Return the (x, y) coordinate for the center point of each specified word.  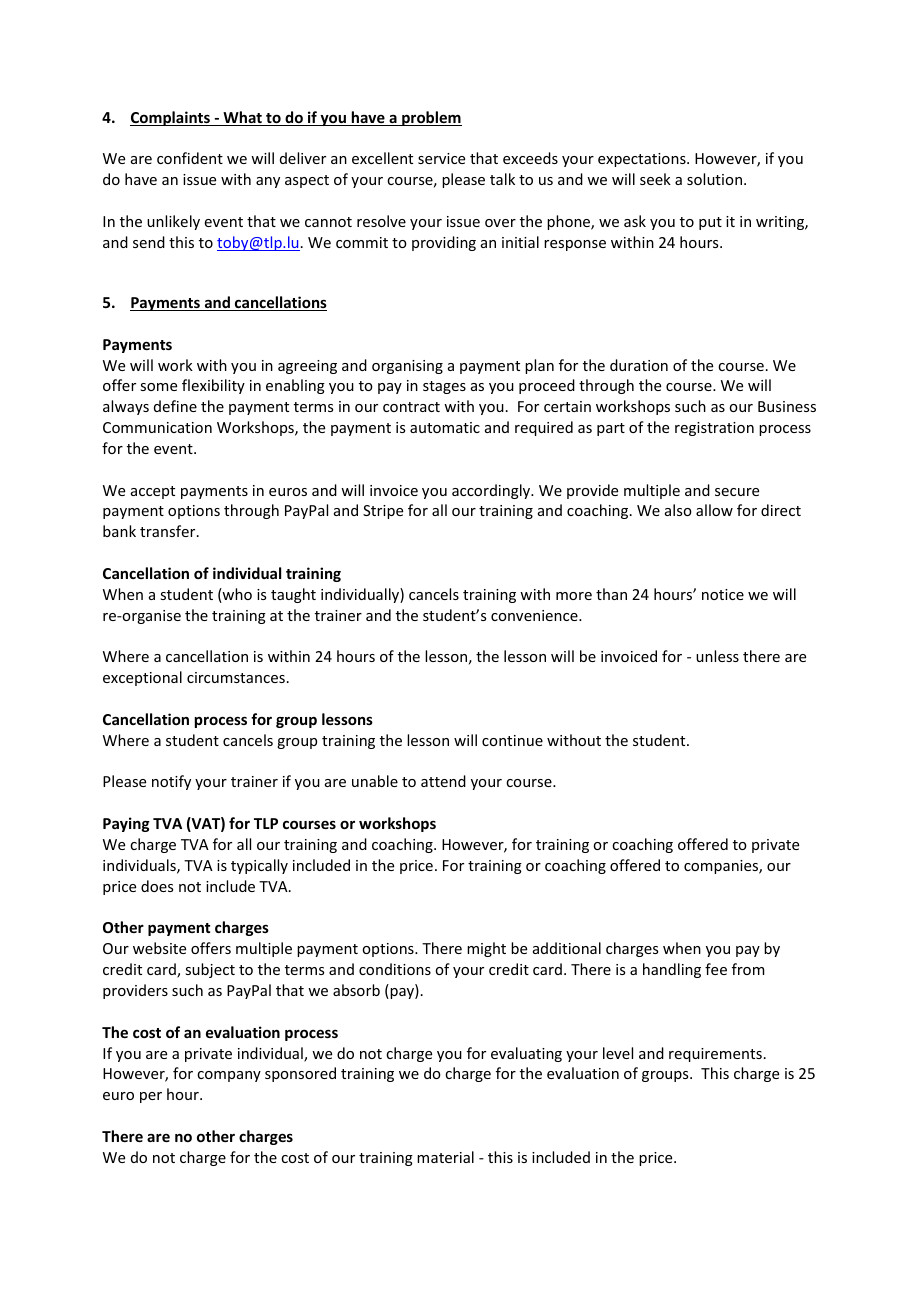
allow (714, 510)
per (151, 1097)
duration (639, 365)
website (159, 948)
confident (190, 158)
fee (716, 969)
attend (443, 781)
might (486, 949)
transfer (169, 531)
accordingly (492, 491)
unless (717, 656)
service (441, 158)
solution (714, 179)
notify (171, 782)
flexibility (213, 386)
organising (407, 367)
